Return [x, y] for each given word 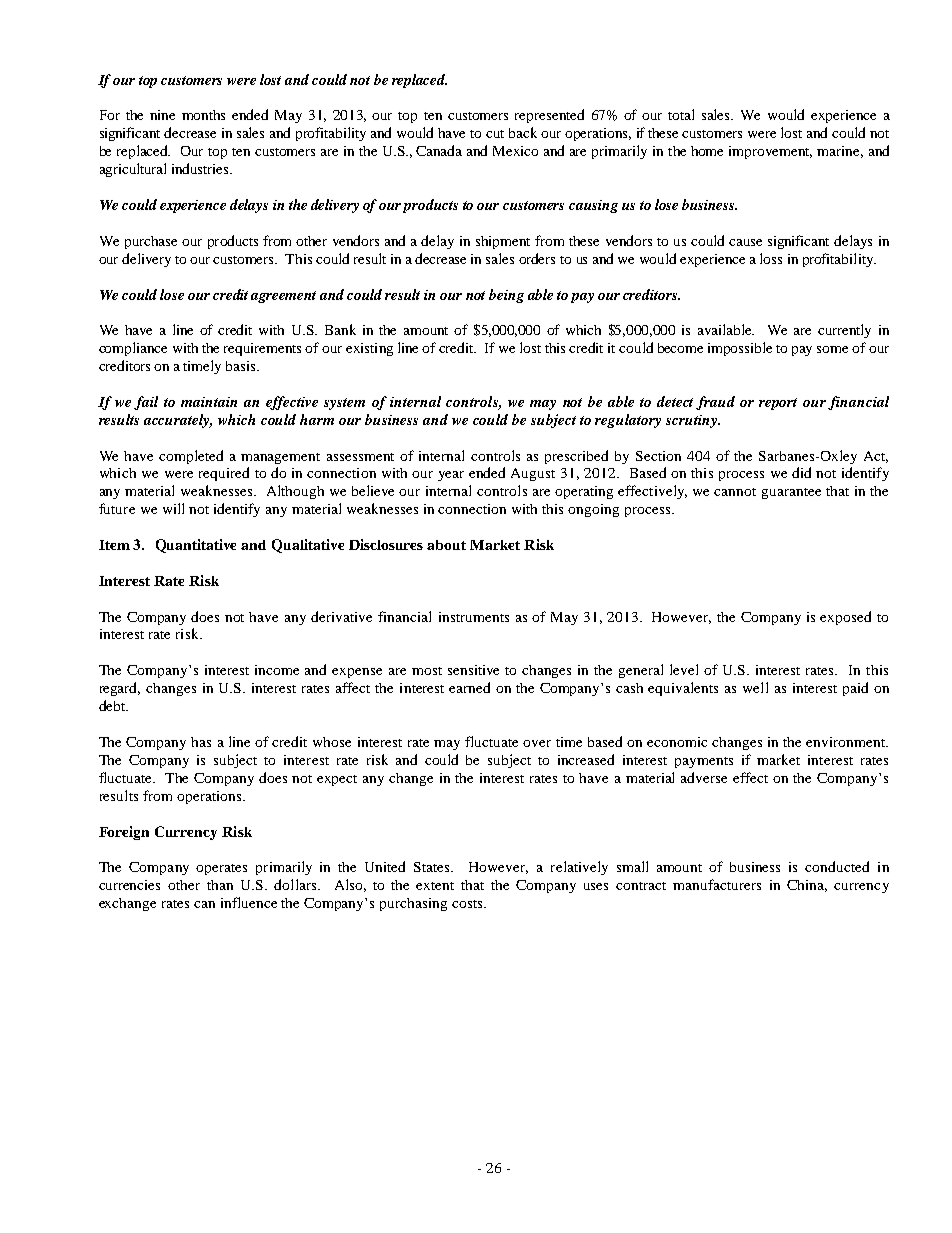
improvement [770, 152]
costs [468, 904]
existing [369, 349]
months [203, 115]
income [277, 670]
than [220, 885]
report [778, 404]
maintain [209, 402]
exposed [845, 618]
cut [495, 134]
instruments [474, 617]
